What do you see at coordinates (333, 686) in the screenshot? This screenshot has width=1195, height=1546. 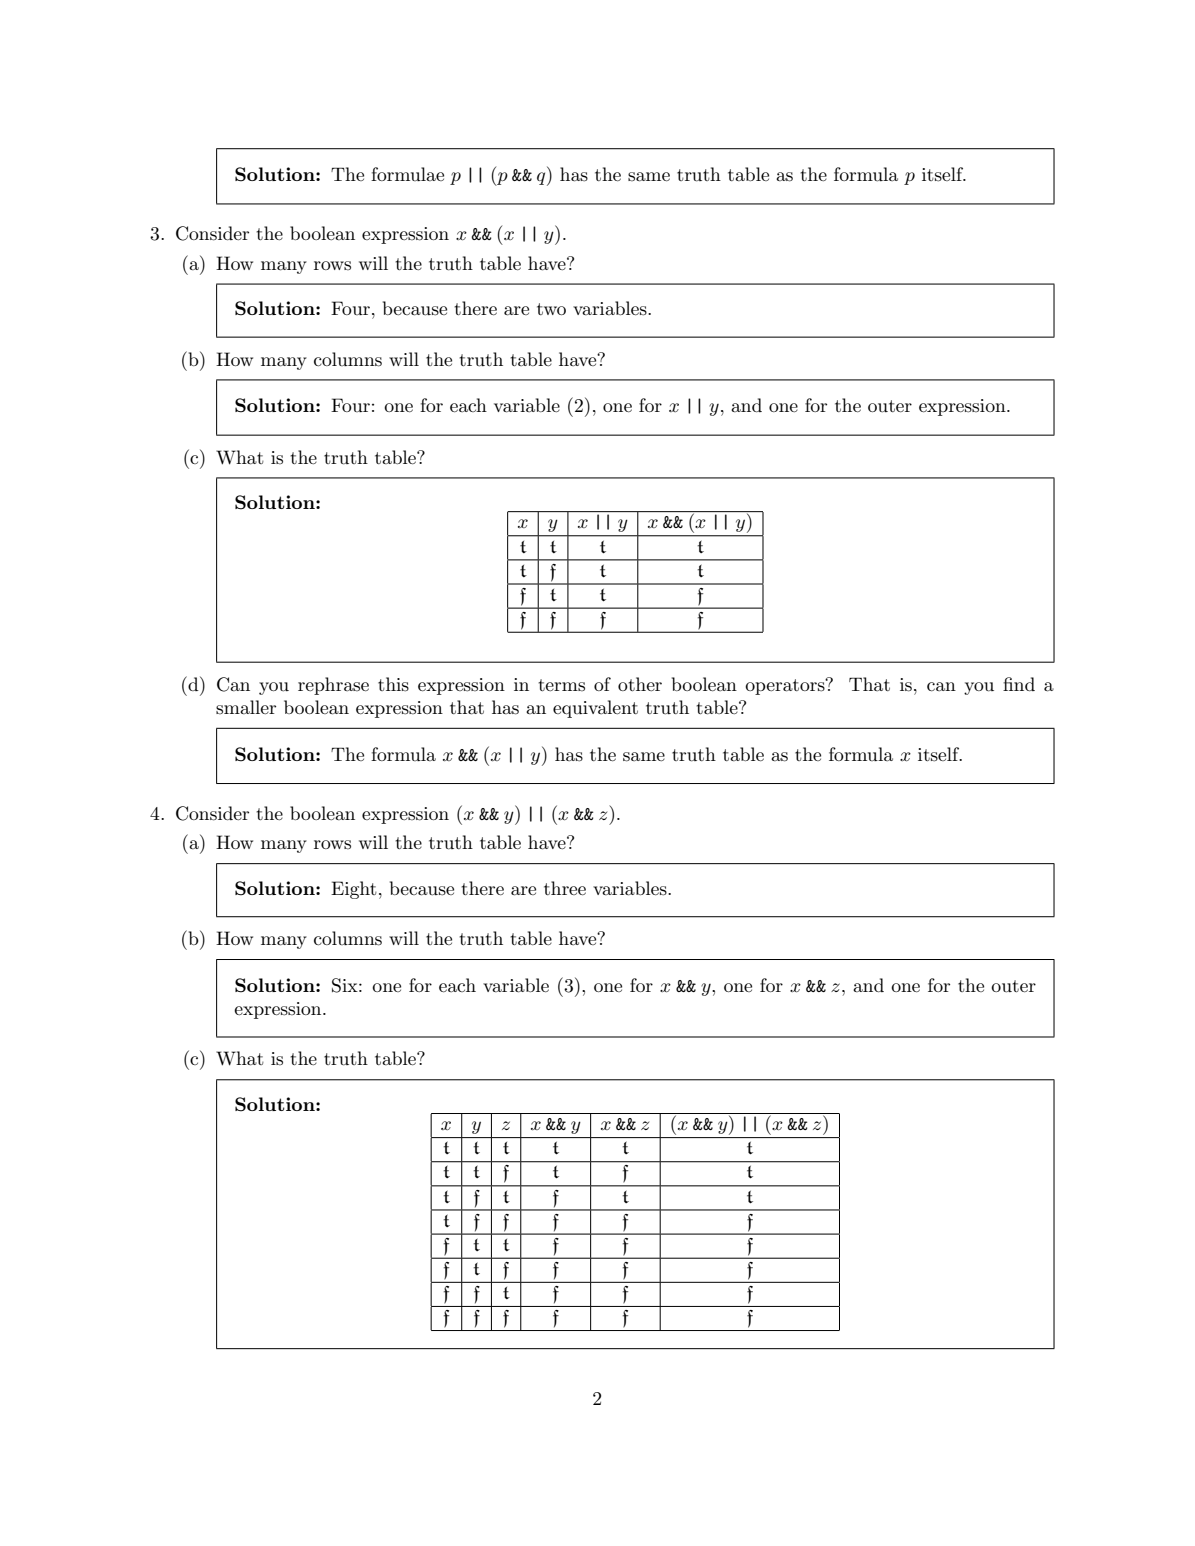 I see `rephrase` at bounding box center [333, 686].
